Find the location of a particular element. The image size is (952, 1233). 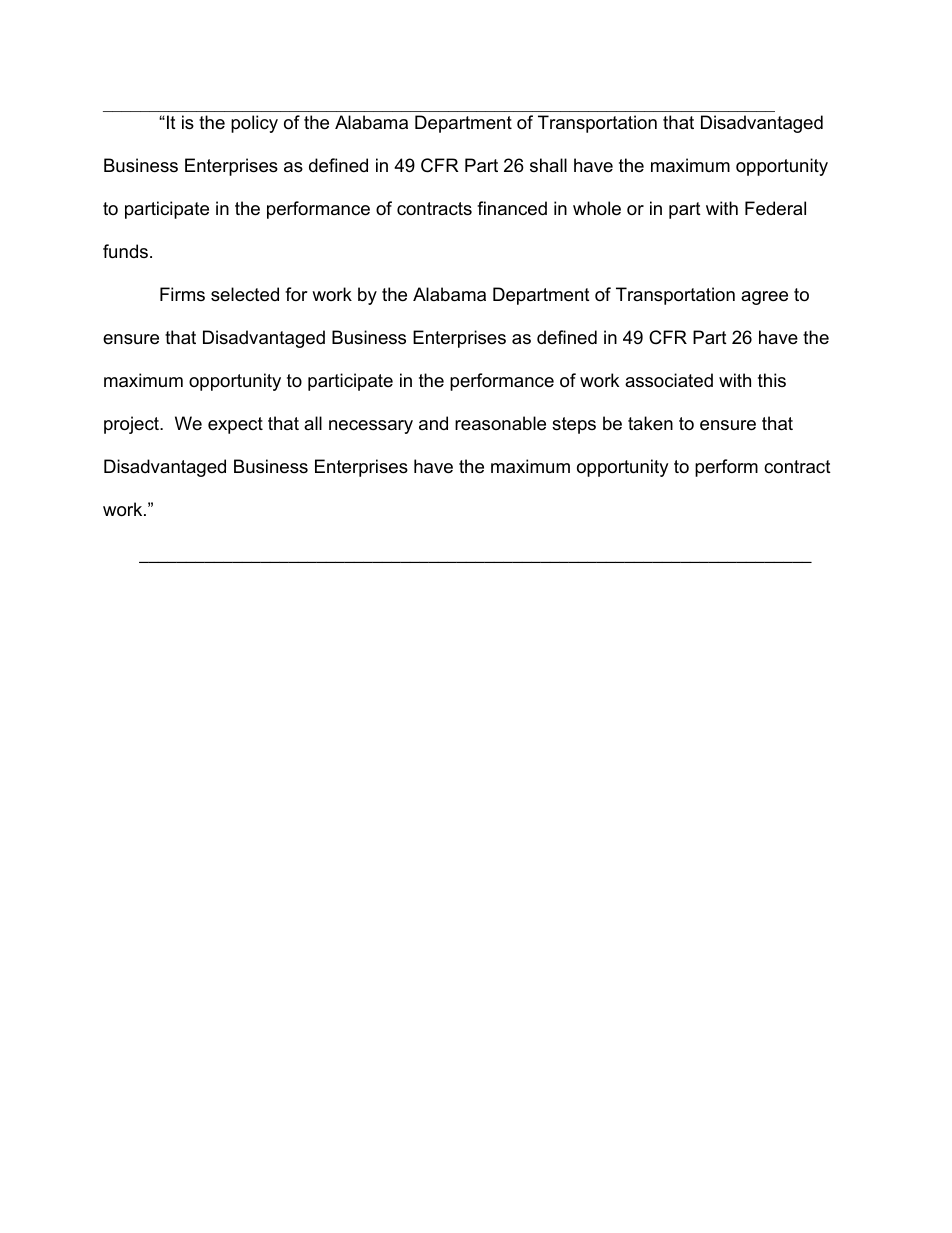

financed is located at coordinates (512, 208).
